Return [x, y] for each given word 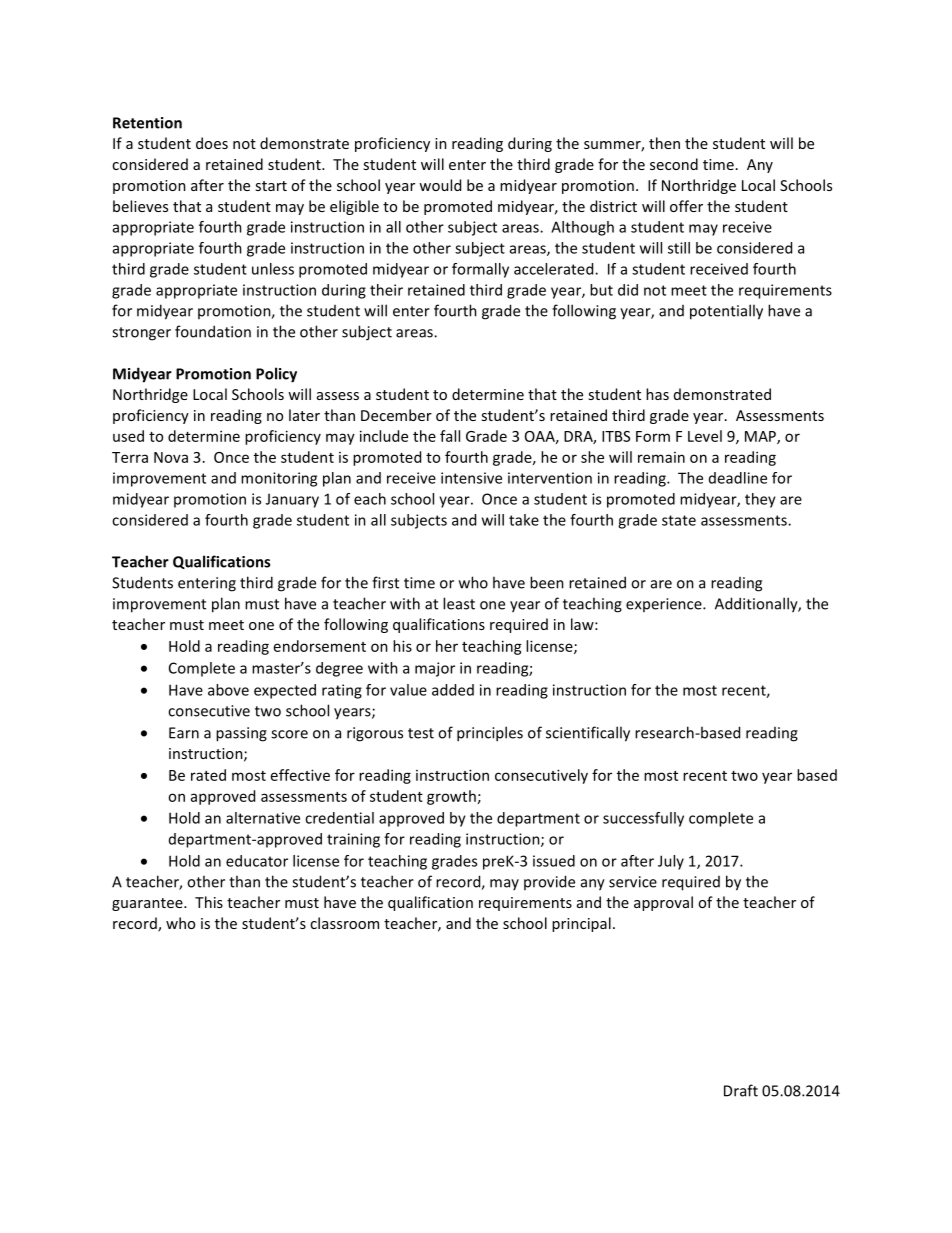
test [421, 733]
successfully [643, 819]
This [209, 902]
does [212, 143]
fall [450, 436]
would [440, 185]
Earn [184, 733]
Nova [171, 457]
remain [661, 457]
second [674, 164]
